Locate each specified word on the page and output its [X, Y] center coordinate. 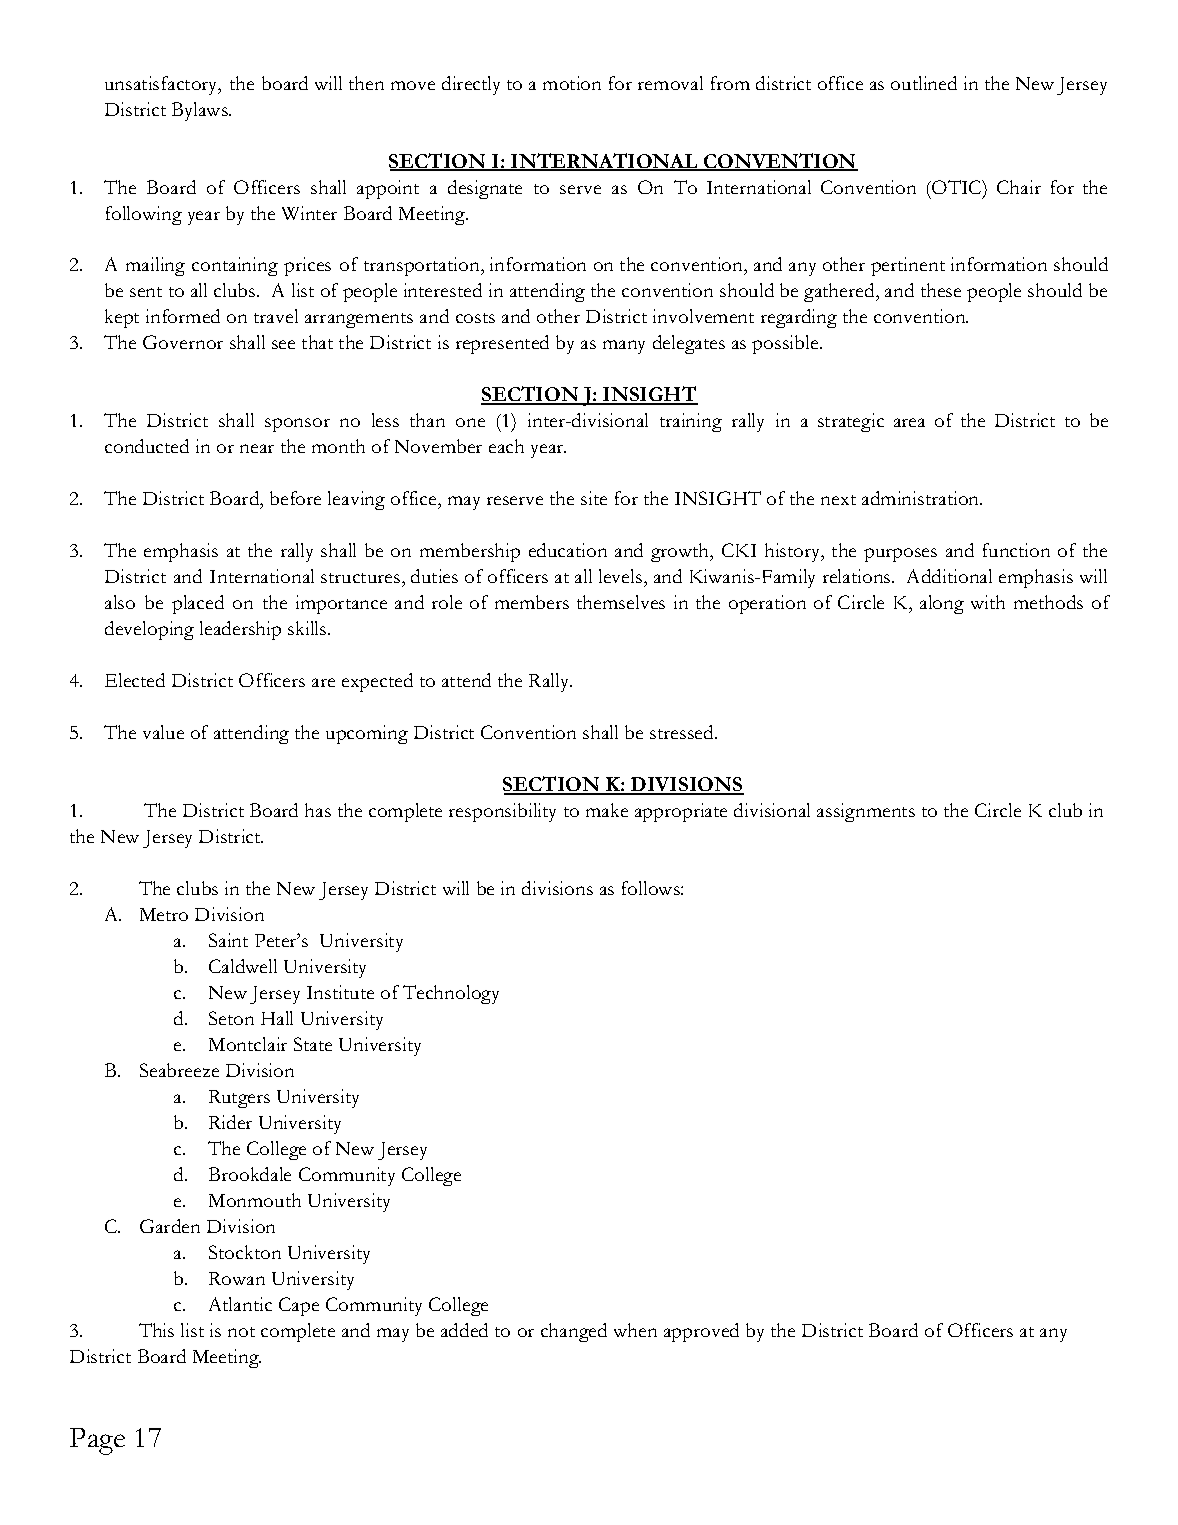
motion [572, 83]
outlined [924, 83]
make [607, 810]
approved [701, 1332]
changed [574, 1332]
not [241, 1332]
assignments [866, 812]
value [163, 732]
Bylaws [201, 111]
